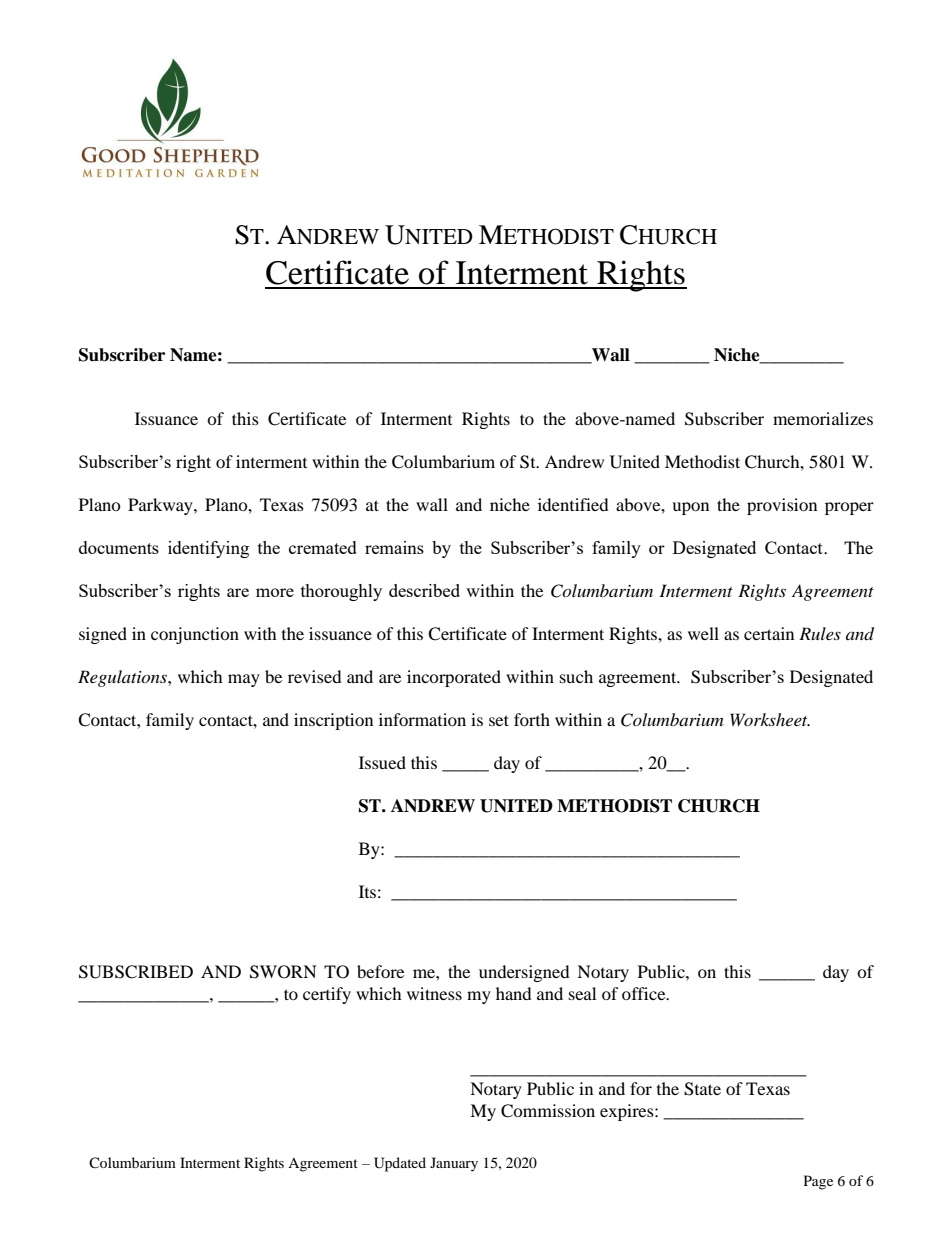 The width and height of the document is (952, 1233). What do you see at coordinates (136, 972) in the document?
I see `SUBSCRIBED` at bounding box center [136, 972].
